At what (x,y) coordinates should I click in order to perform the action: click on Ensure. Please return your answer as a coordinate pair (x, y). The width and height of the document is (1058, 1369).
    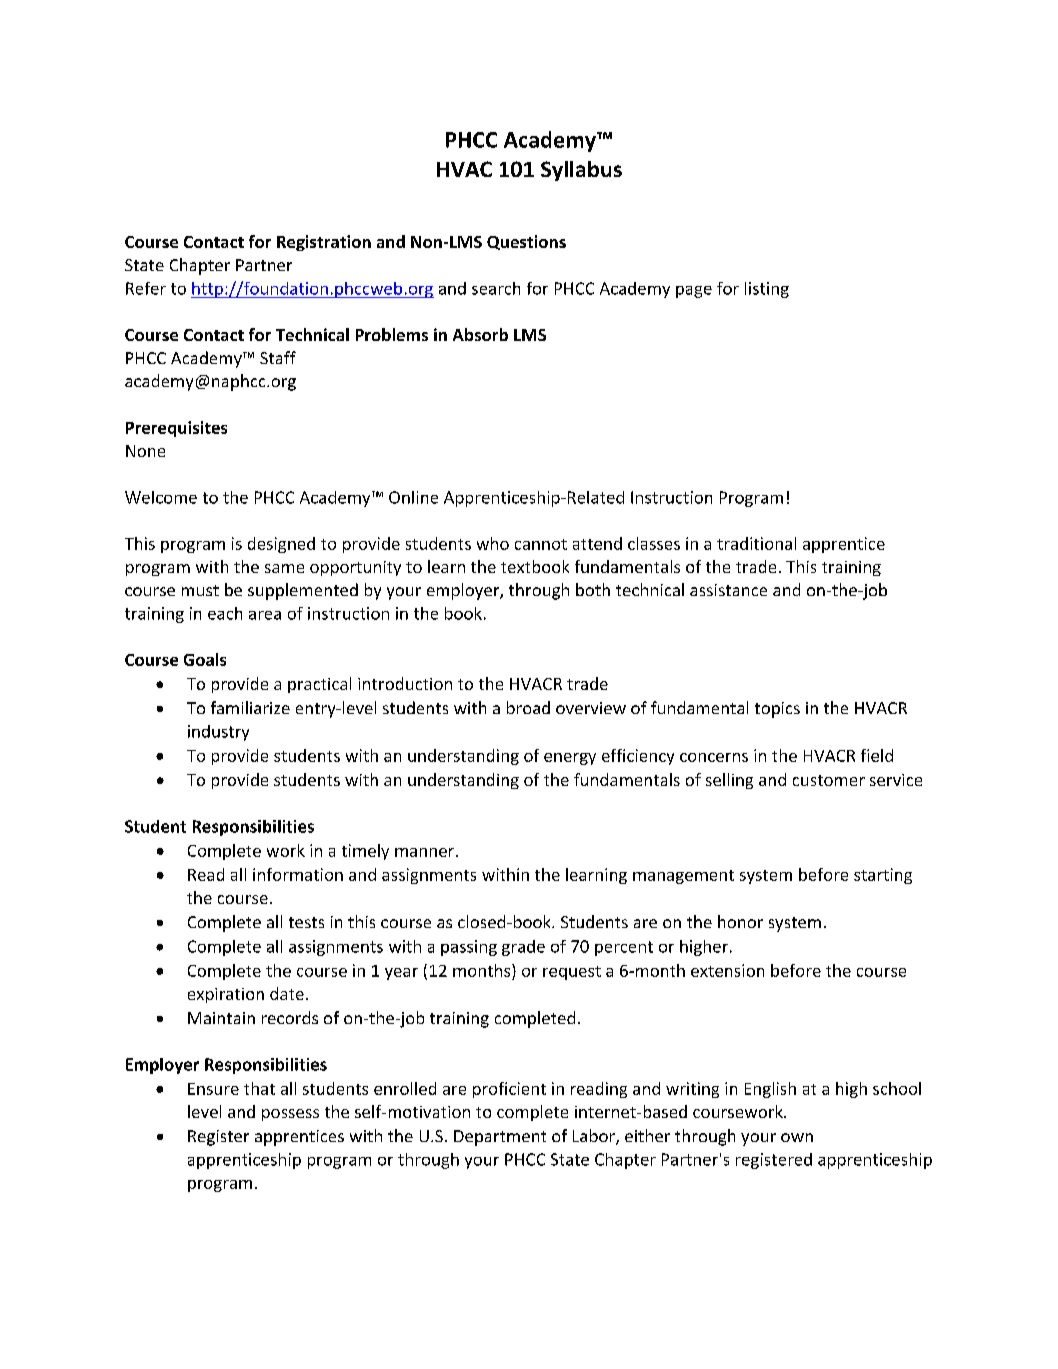
    Looking at the image, I should click on (213, 1089).
